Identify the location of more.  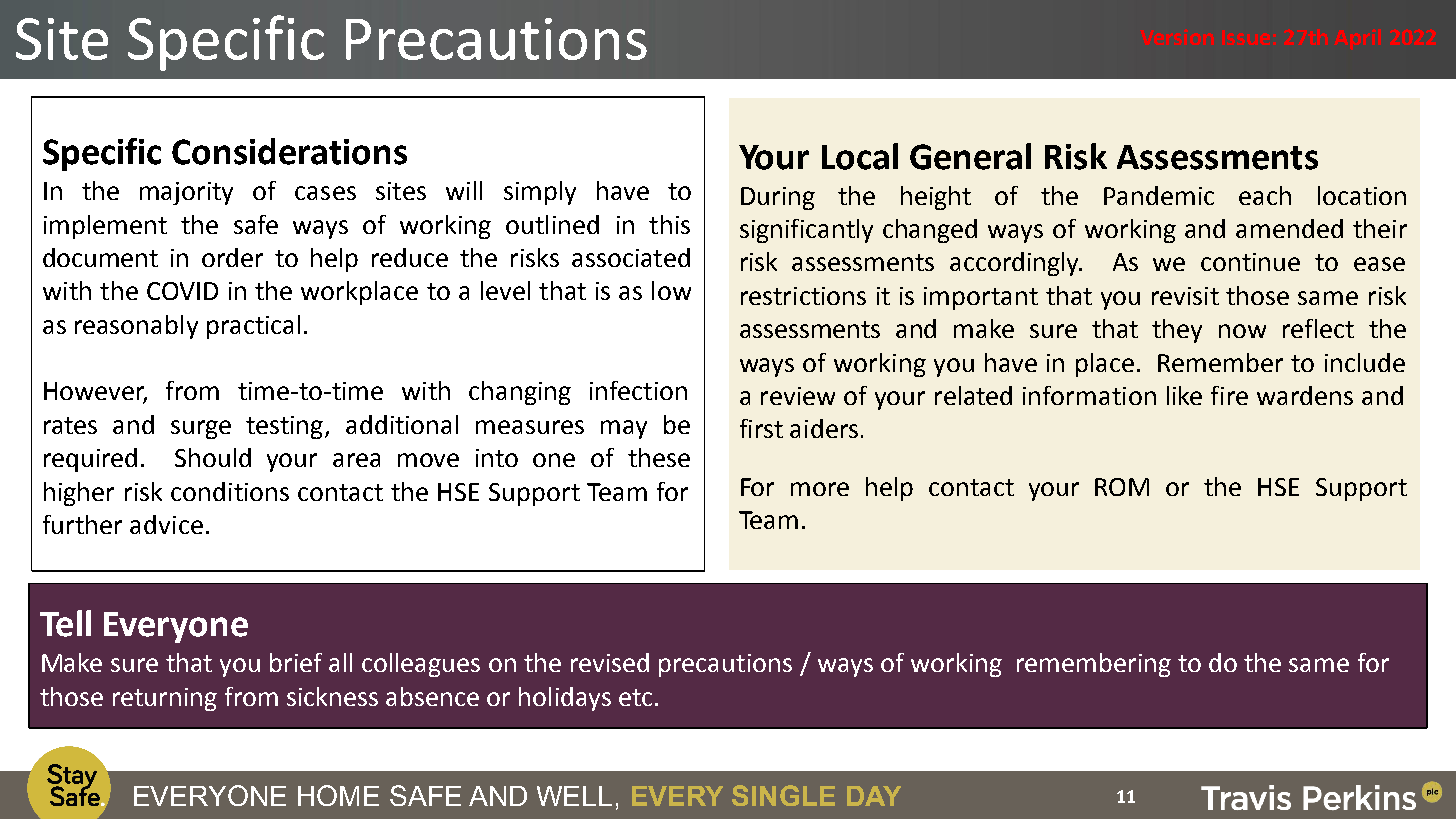
(820, 489).
